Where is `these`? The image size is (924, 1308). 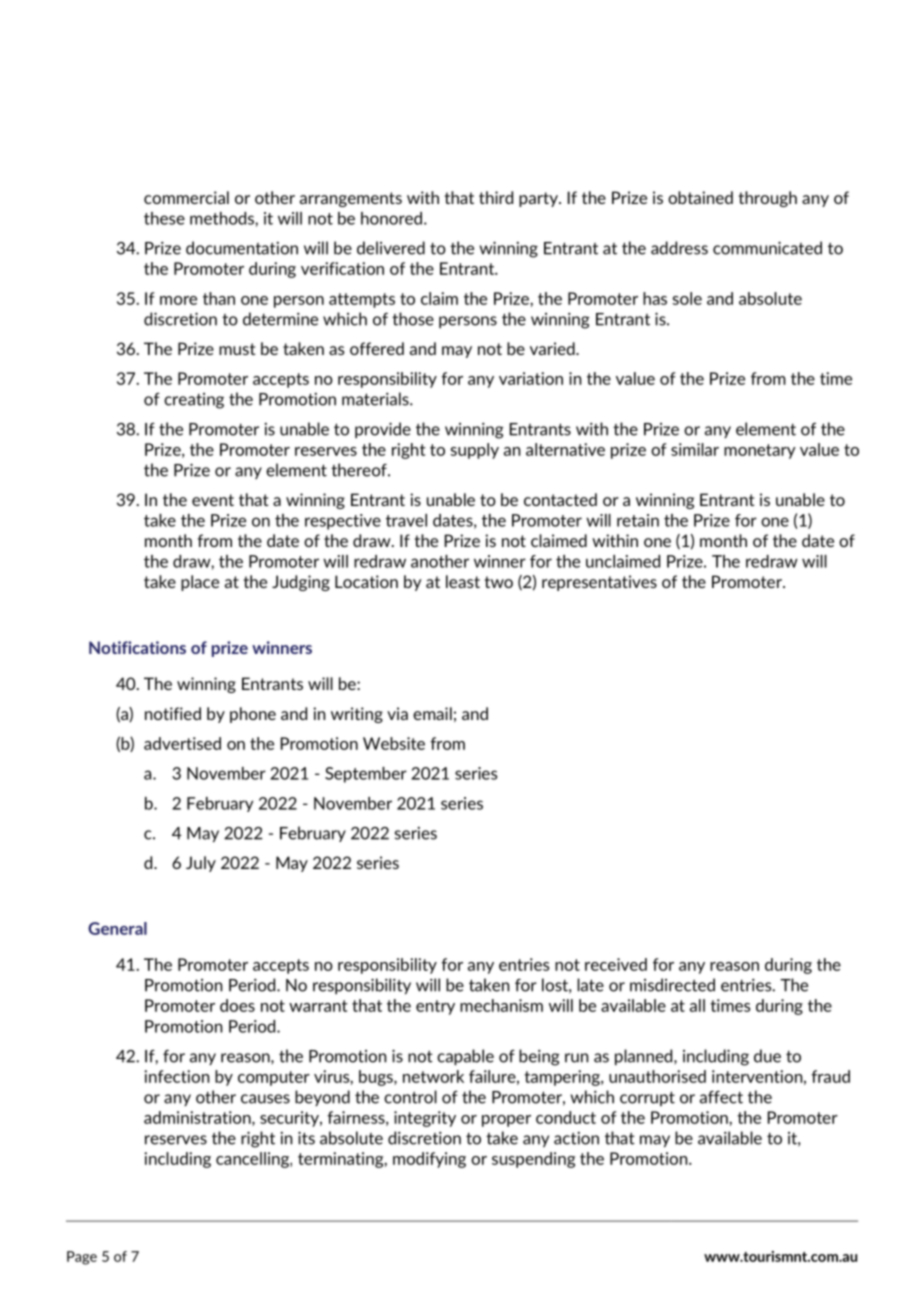
these is located at coordinates (164, 218).
